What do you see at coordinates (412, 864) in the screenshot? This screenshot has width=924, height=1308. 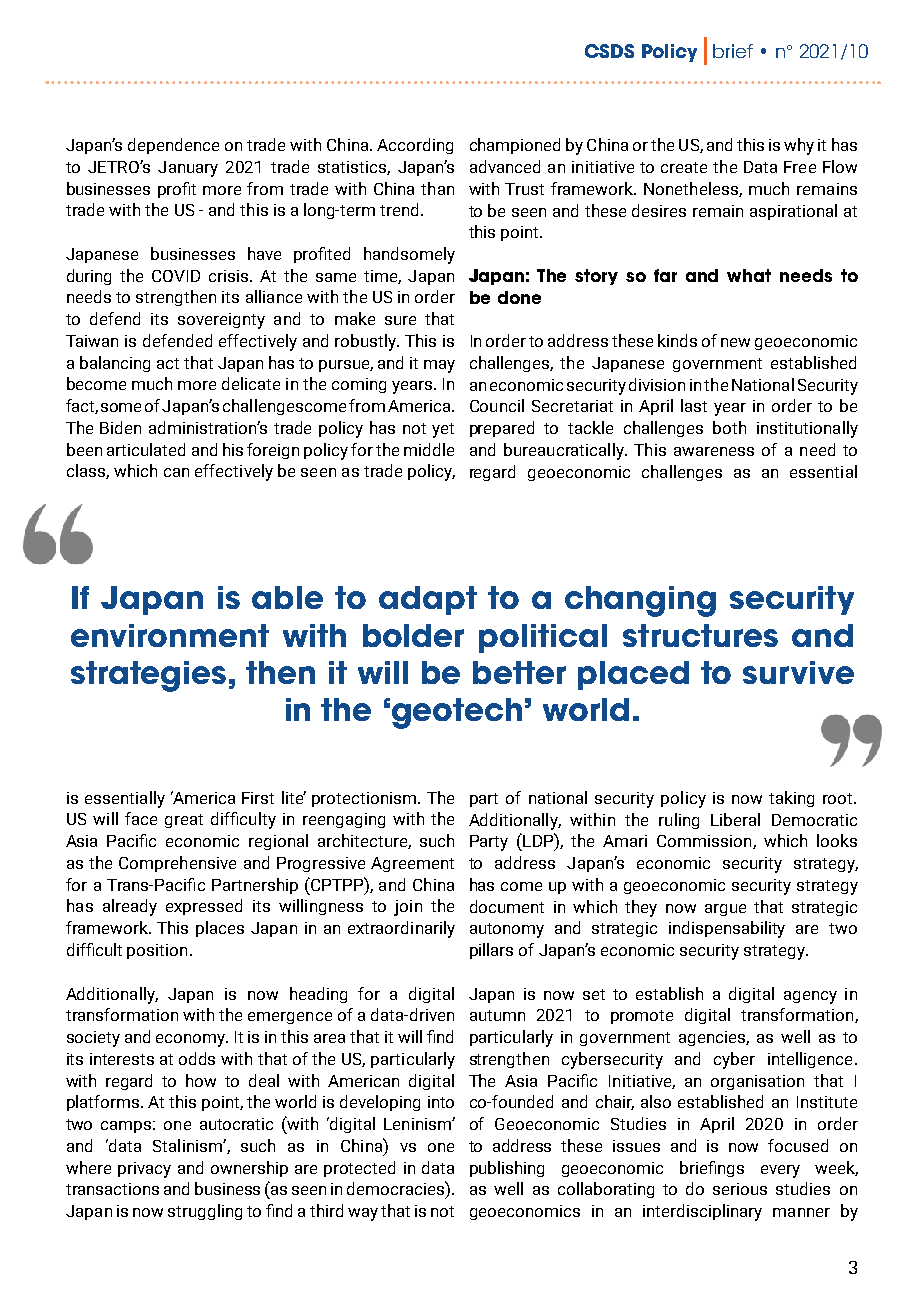 I see `Agreement` at bounding box center [412, 864].
